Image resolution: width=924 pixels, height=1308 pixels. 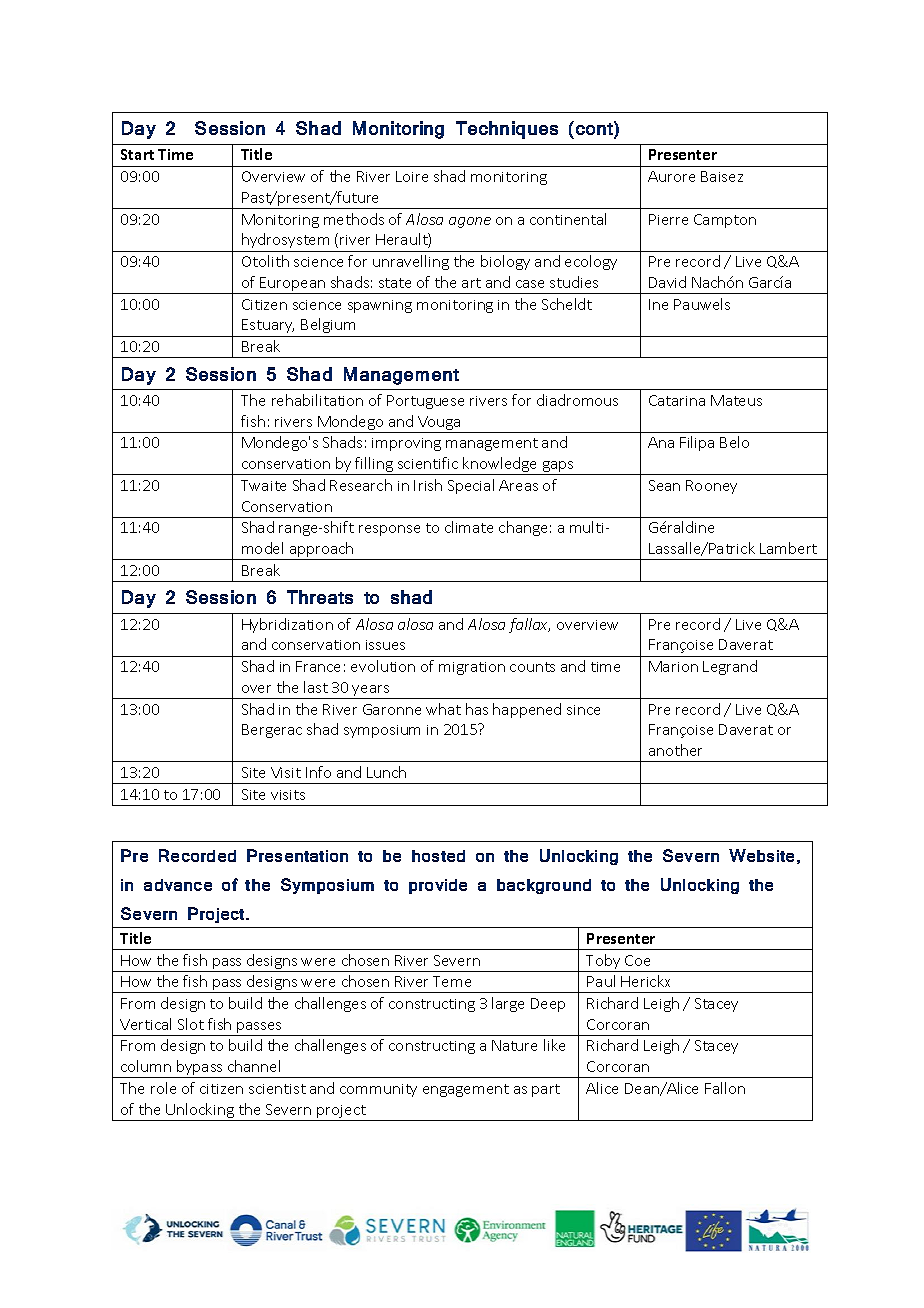 What do you see at coordinates (412, 176) in the document?
I see `Loire` at bounding box center [412, 176].
